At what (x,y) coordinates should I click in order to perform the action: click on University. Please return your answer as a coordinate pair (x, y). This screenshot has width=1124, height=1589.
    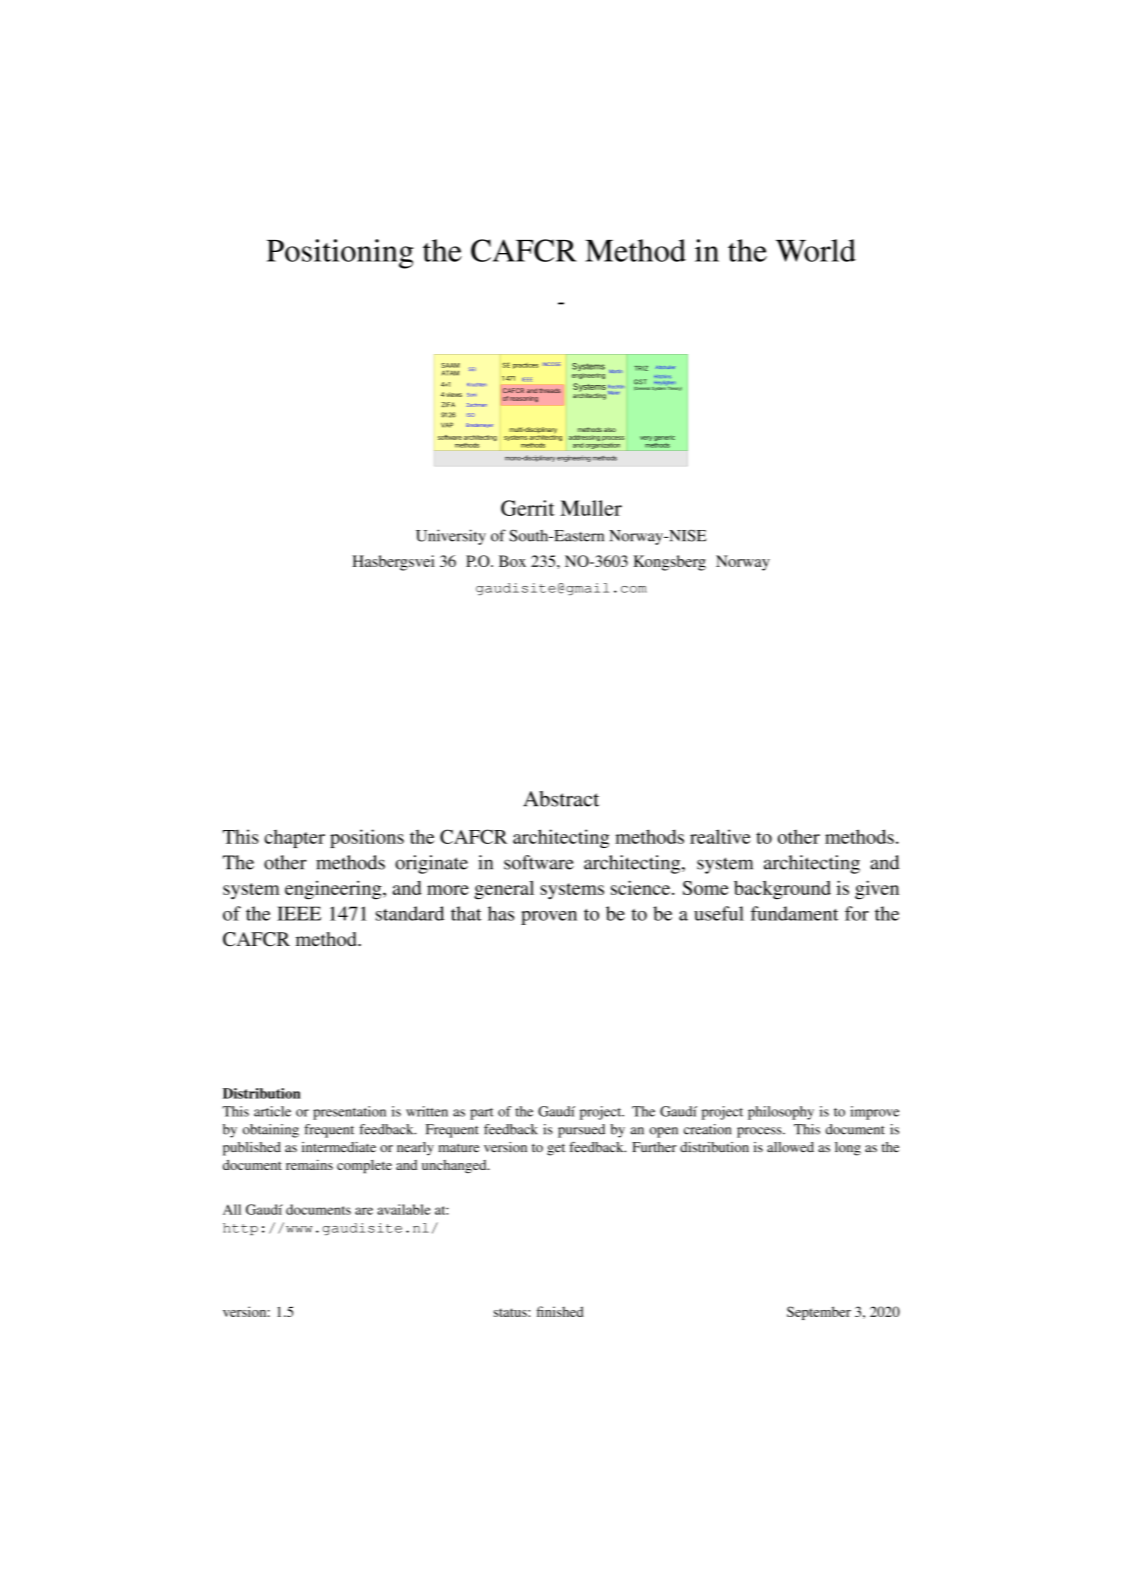
    Looking at the image, I should click on (451, 537).
